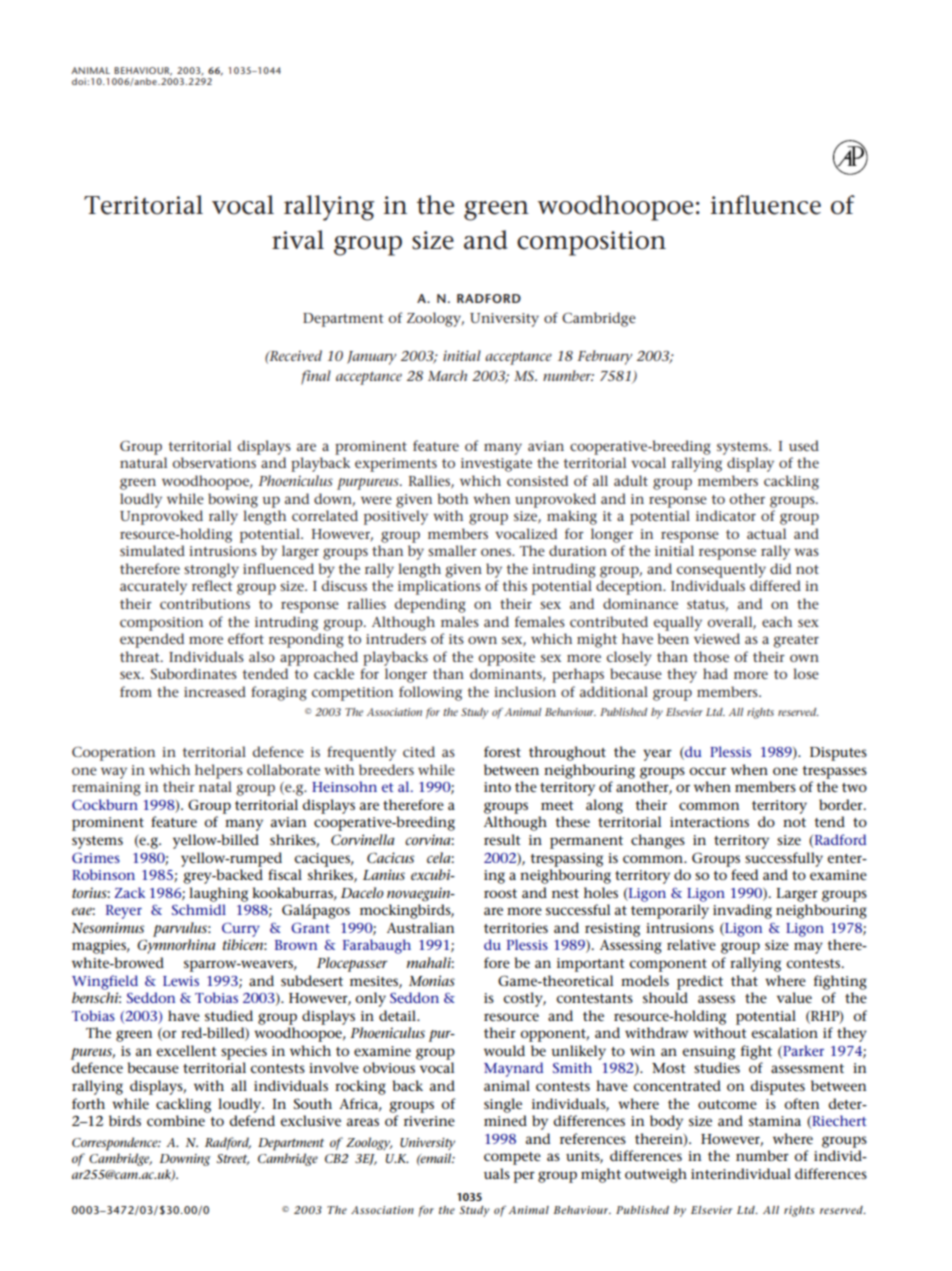  Describe the element at coordinates (447, 375) in the page. I see `March` at that location.
